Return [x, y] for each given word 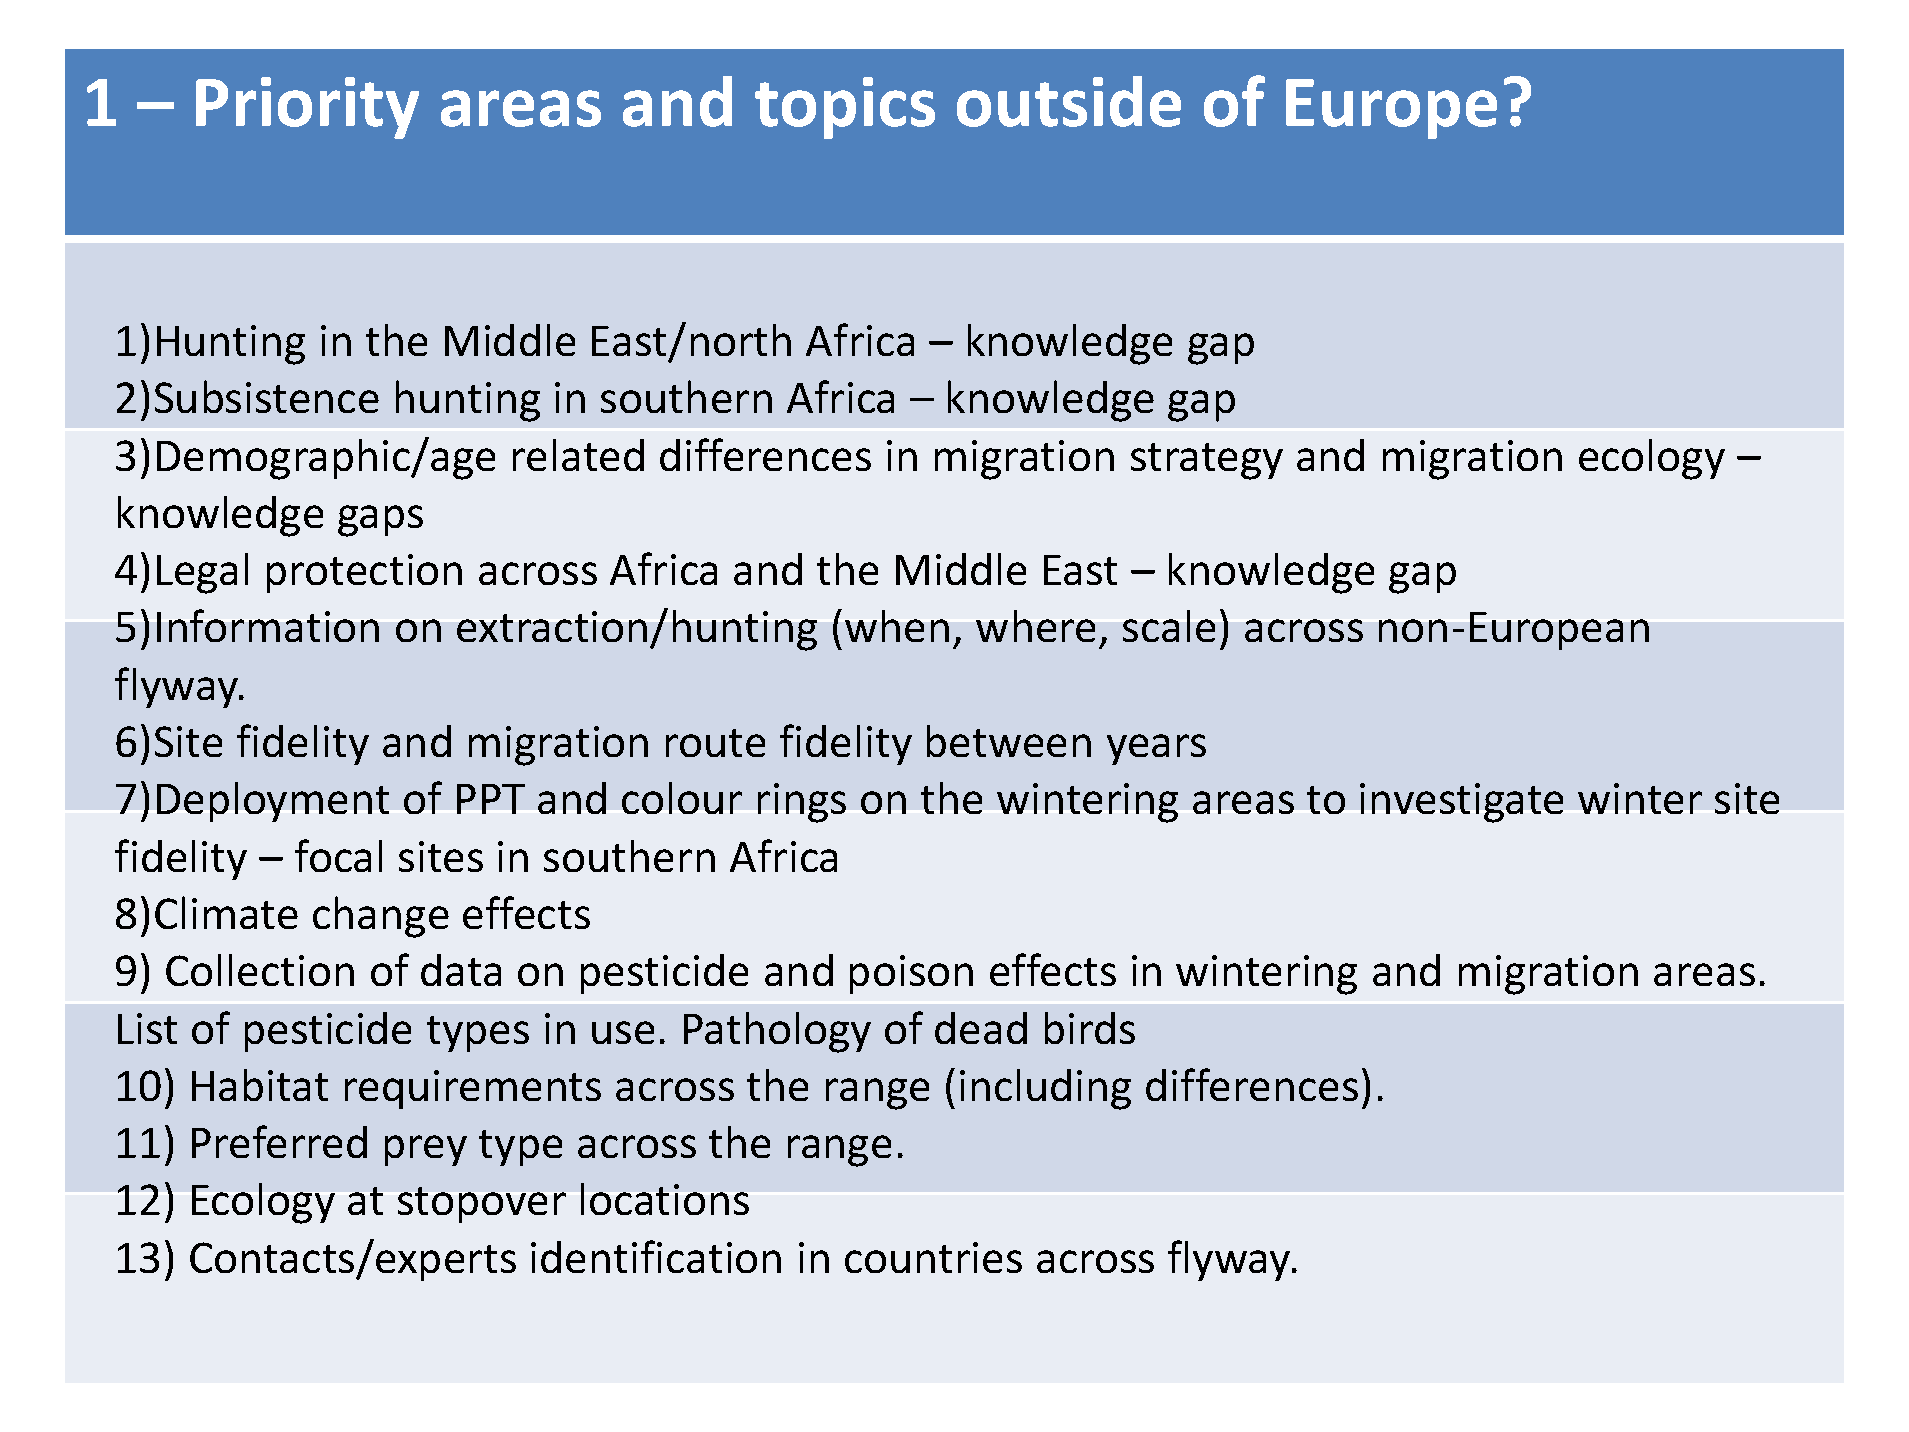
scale [1169, 626]
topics [845, 108]
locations [665, 1199]
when [897, 626]
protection [364, 573]
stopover [482, 1205]
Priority [307, 108]
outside [1069, 101]
